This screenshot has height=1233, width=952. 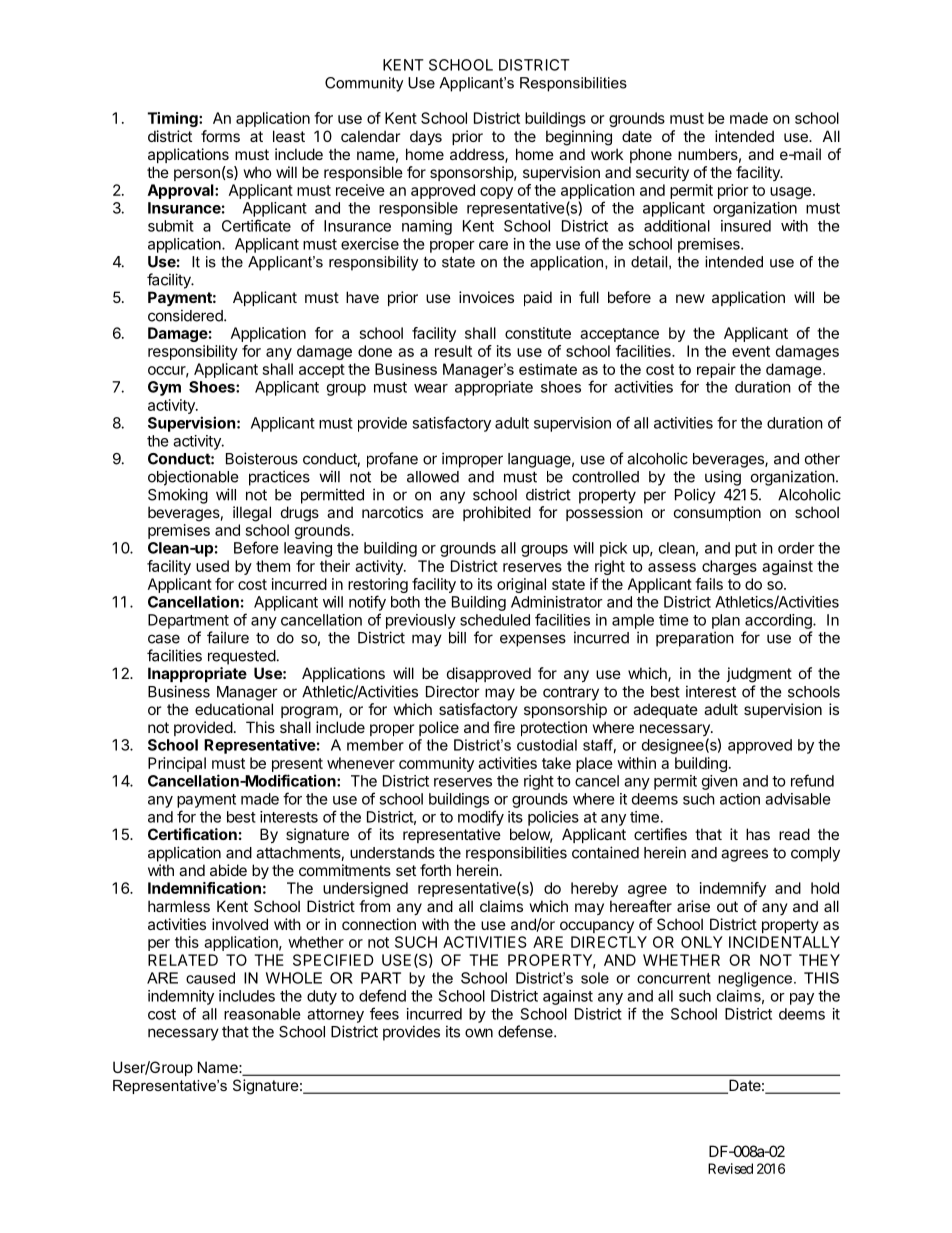 What do you see at coordinates (478, 155) in the screenshot?
I see `address` at bounding box center [478, 155].
